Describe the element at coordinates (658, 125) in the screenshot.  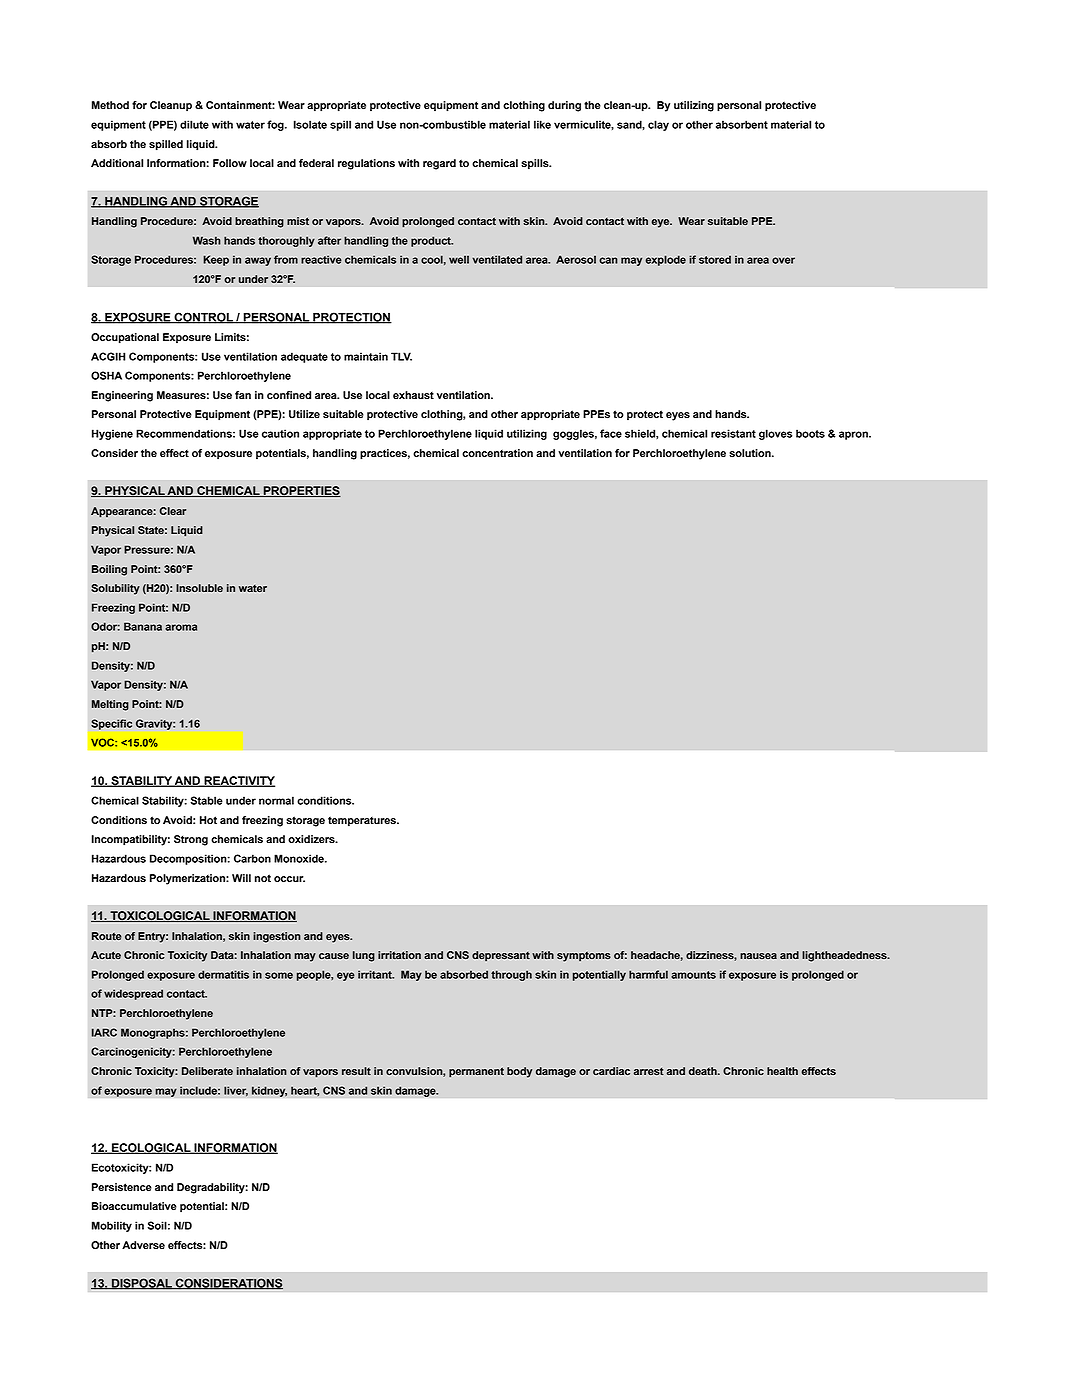
I see `clay` at that location.
